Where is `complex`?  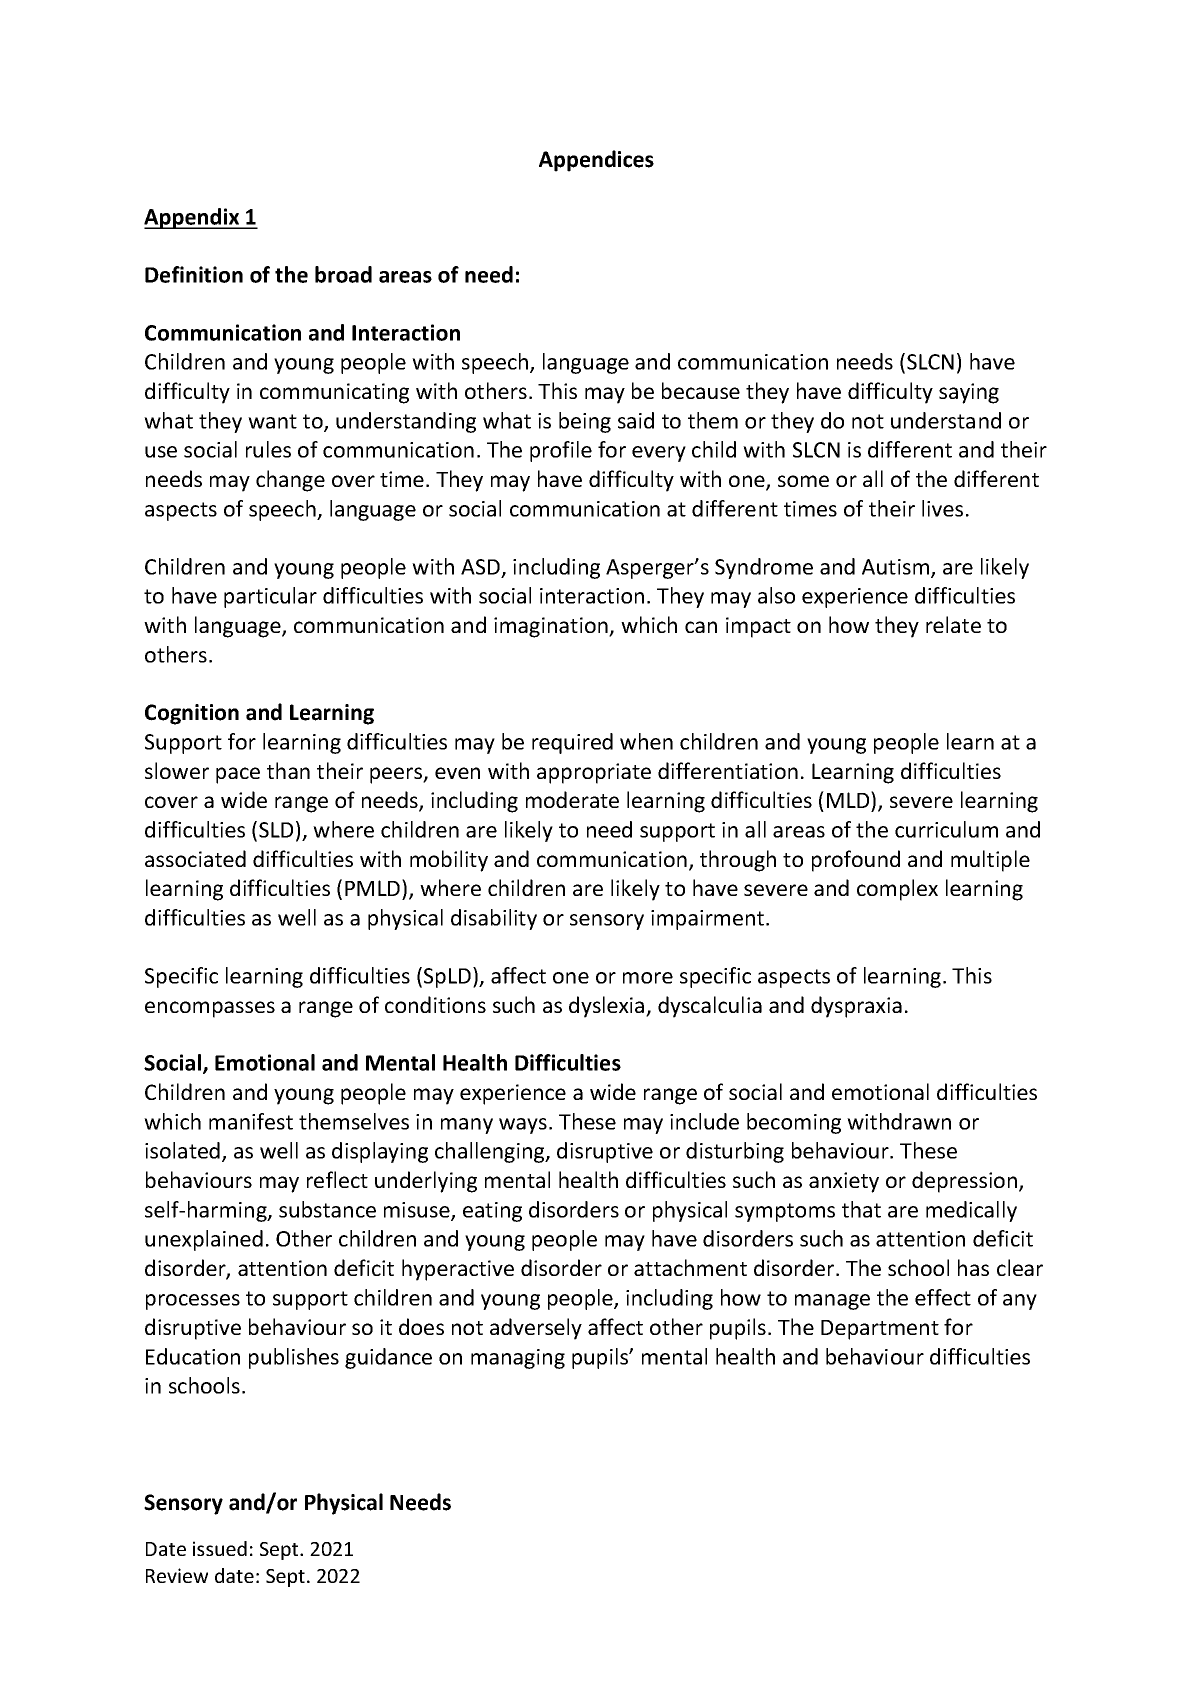
complex is located at coordinates (897, 890).
